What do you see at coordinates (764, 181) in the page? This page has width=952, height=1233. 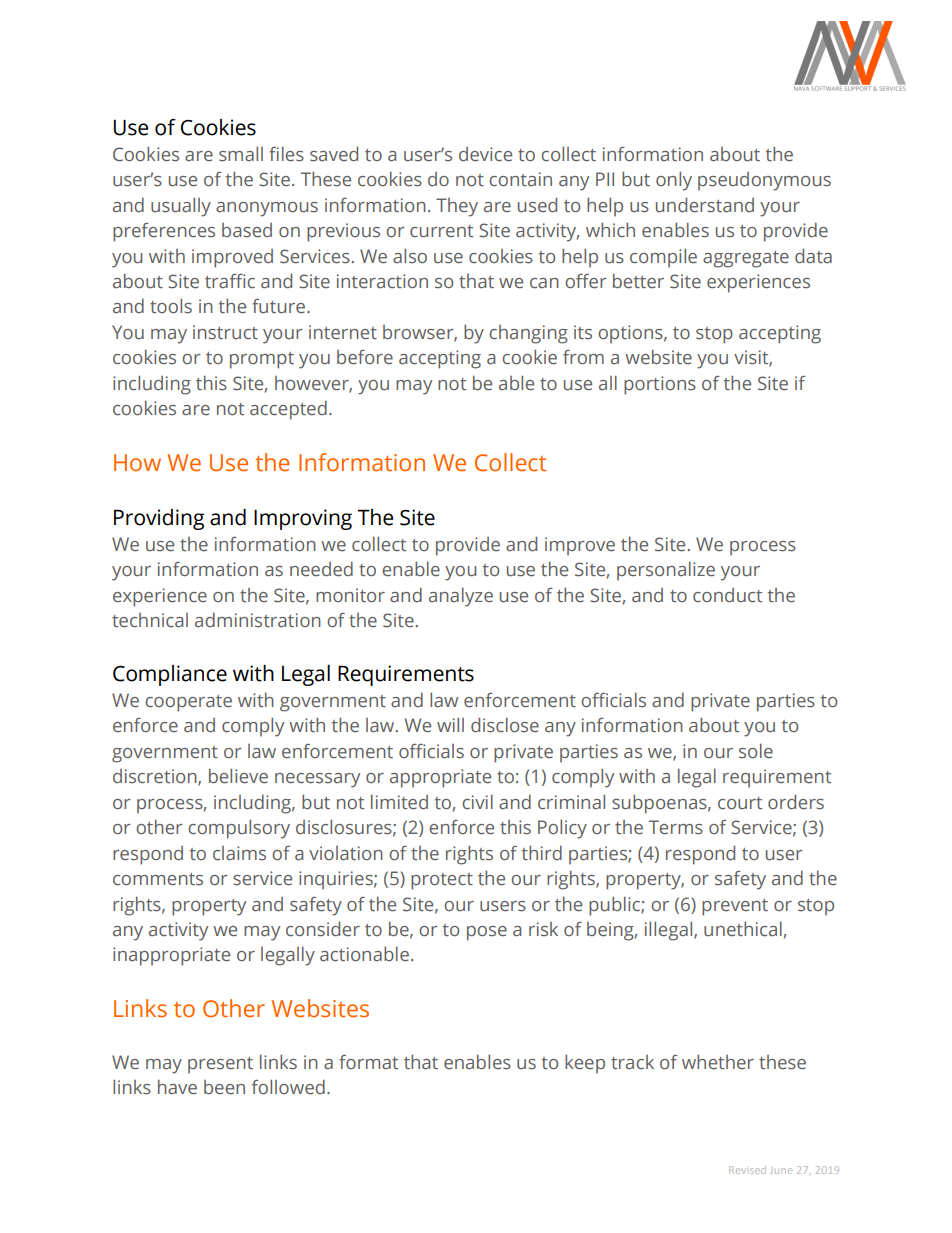 I see `pseudonymous` at bounding box center [764, 181].
